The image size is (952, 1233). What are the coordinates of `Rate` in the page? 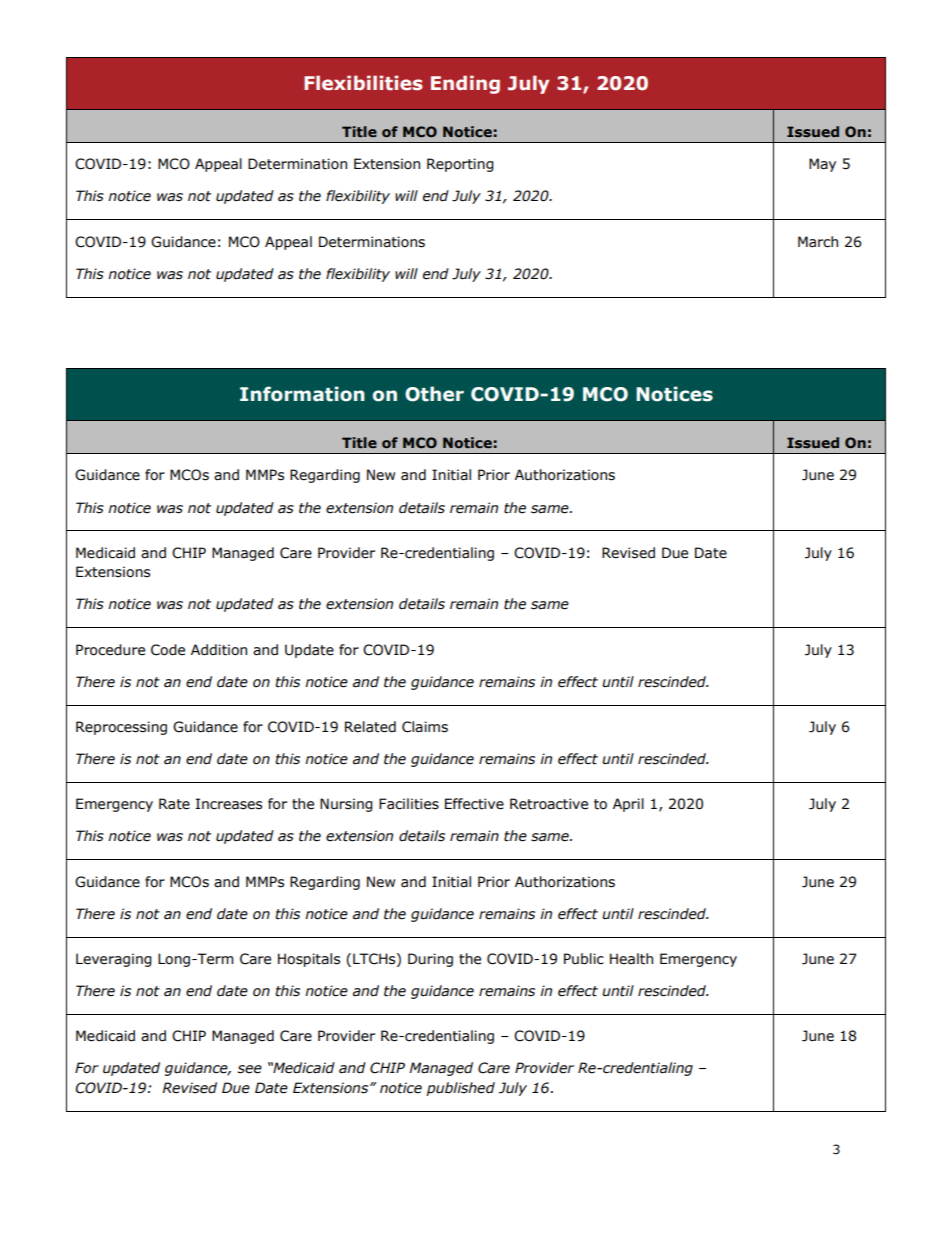 It's located at (174, 804).
